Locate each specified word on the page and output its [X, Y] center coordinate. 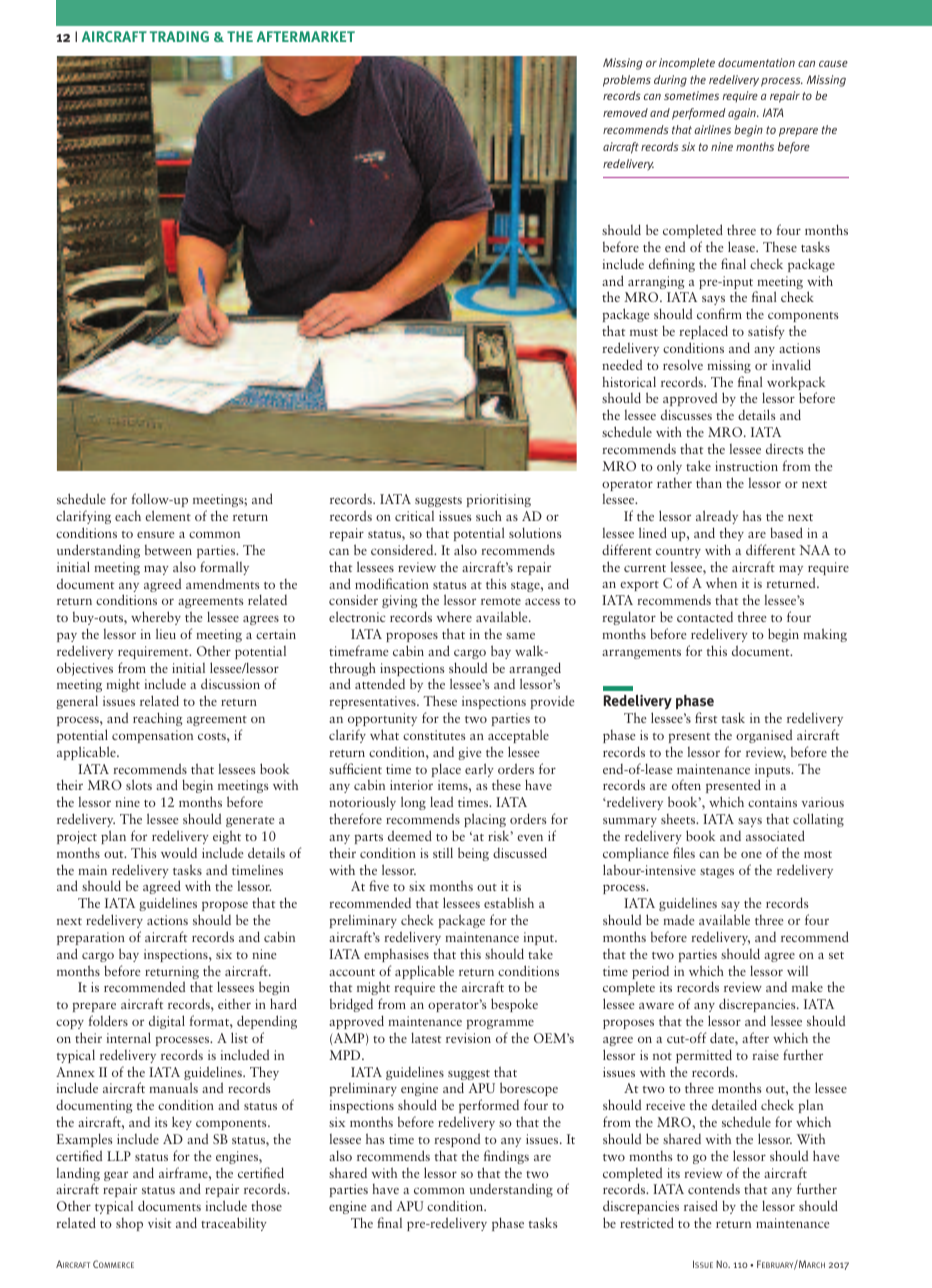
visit [159, 1223]
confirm [719, 313]
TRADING [179, 36]
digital [167, 1022]
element [168, 515]
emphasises [396, 955]
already [717, 517]
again [743, 114]
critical [414, 516]
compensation [152, 736]
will [797, 970]
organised [764, 736]
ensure [156, 534]
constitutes [434, 735]
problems [627, 81]
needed [622, 364]
